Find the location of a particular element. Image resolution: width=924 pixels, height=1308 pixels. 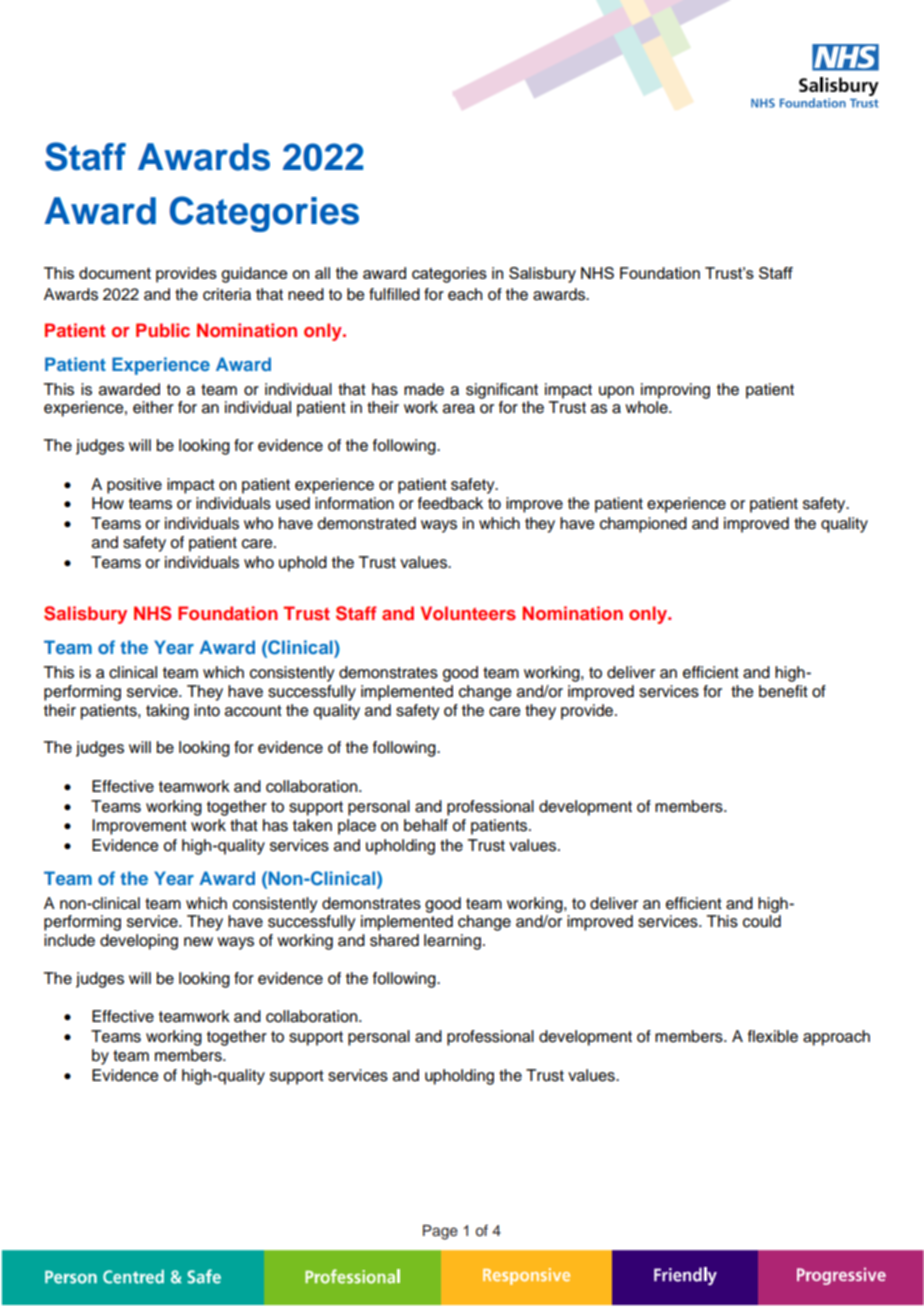

improving is located at coordinates (675, 391).
